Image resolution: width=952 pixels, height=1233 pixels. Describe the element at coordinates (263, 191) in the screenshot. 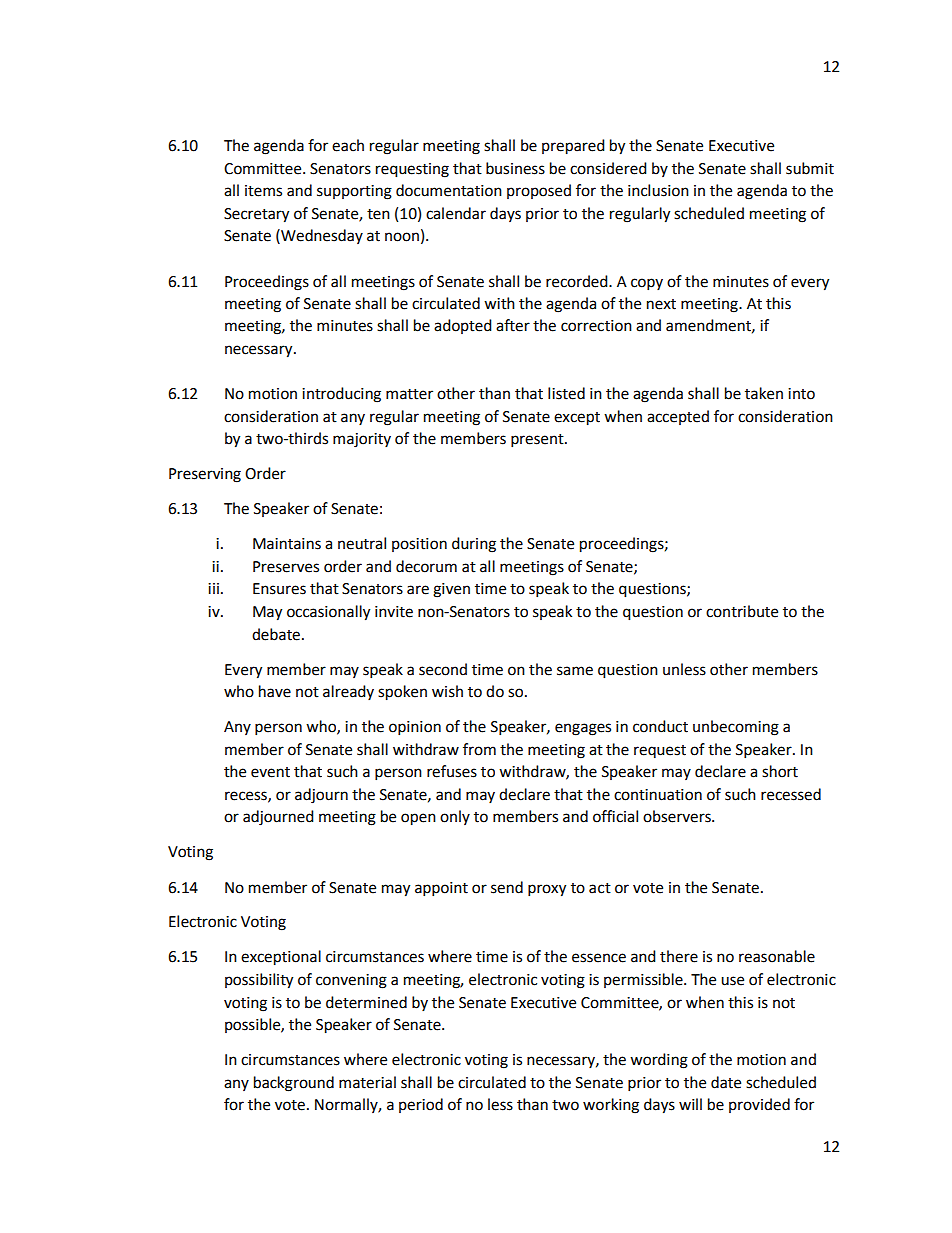

I see `items` at that location.
